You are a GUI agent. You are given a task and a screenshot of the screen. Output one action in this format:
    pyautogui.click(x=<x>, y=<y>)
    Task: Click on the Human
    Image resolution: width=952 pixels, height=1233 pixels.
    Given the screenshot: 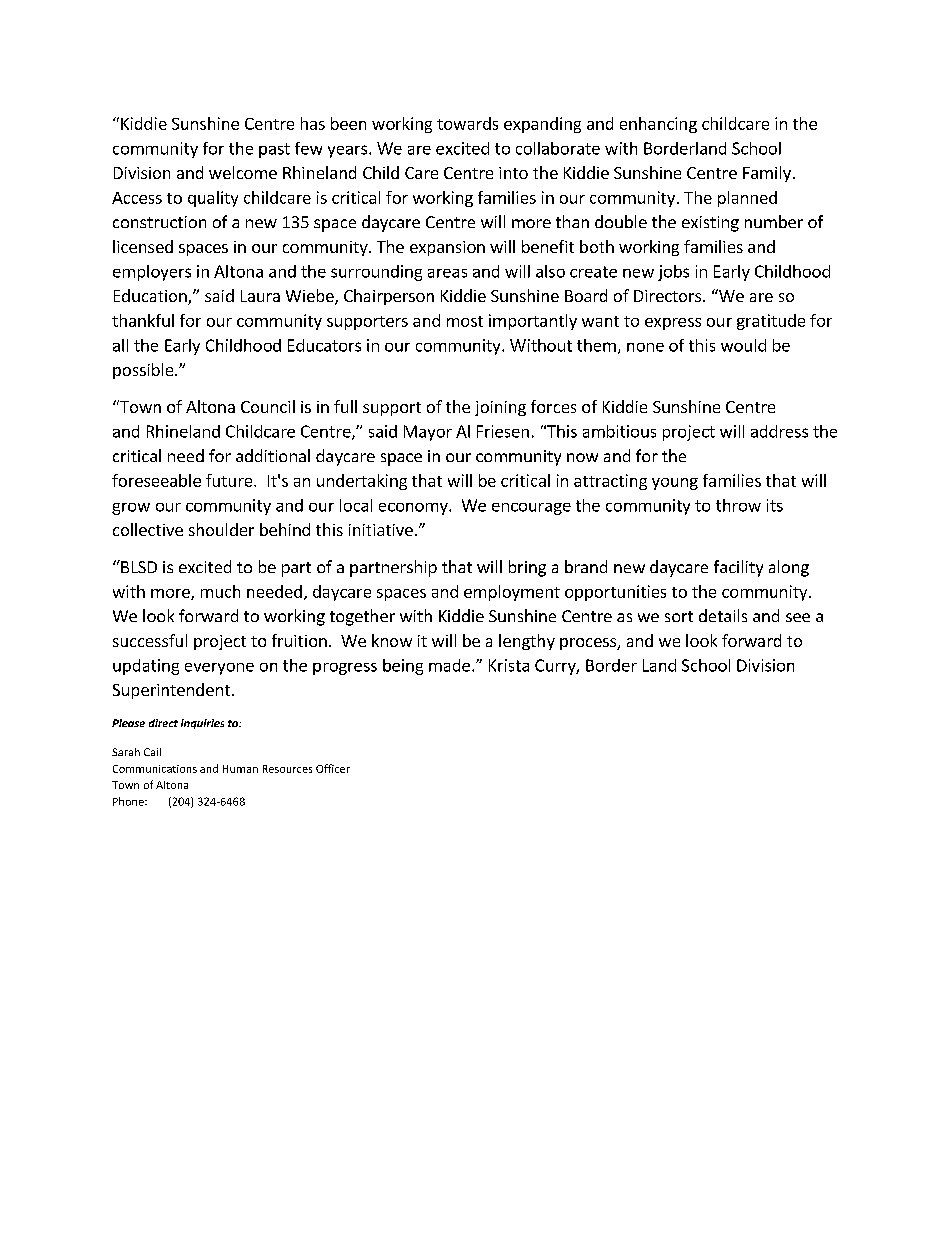 What is the action you would take?
    pyautogui.click(x=240, y=769)
